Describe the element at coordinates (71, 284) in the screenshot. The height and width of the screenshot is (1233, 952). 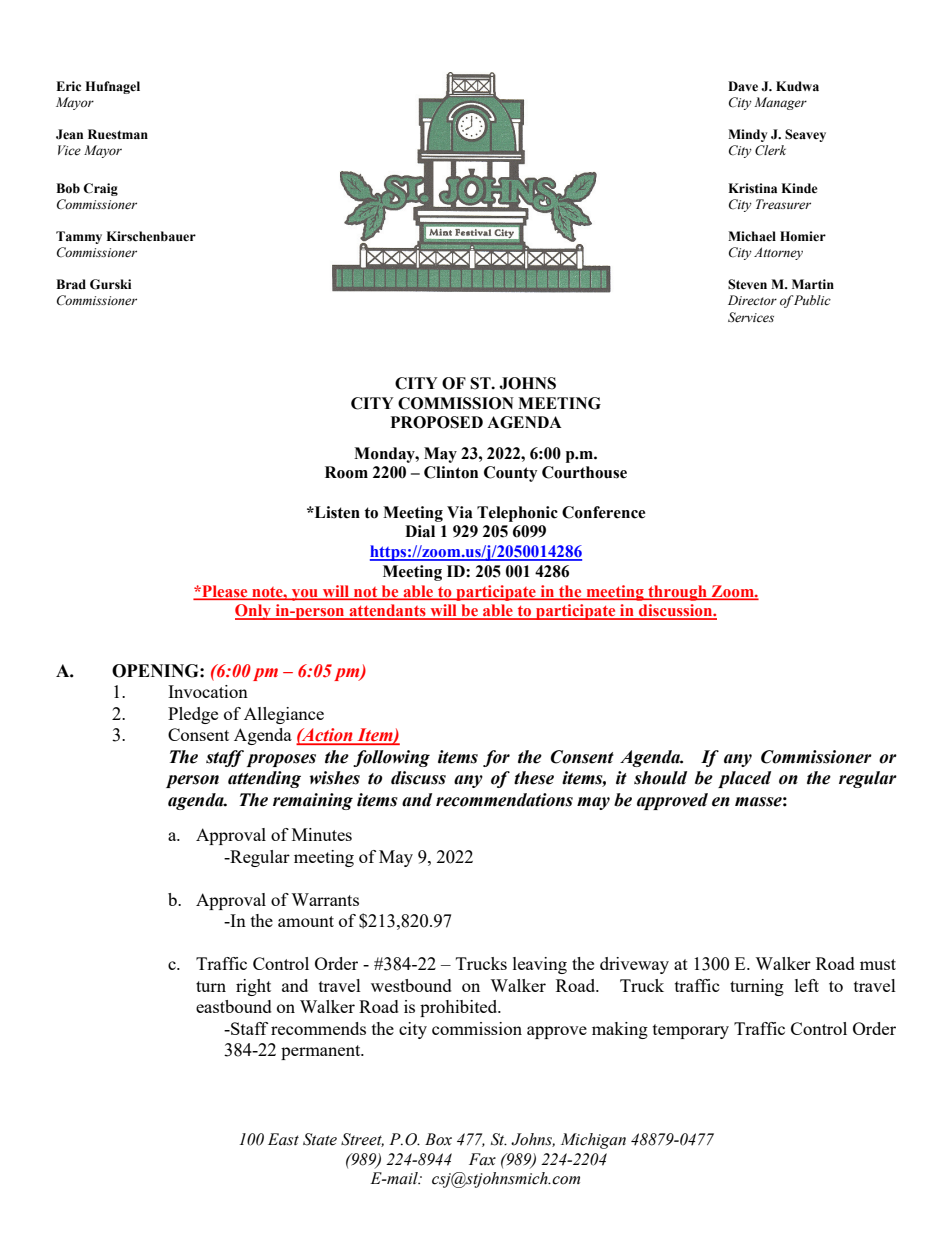
I see `Brad` at that location.
